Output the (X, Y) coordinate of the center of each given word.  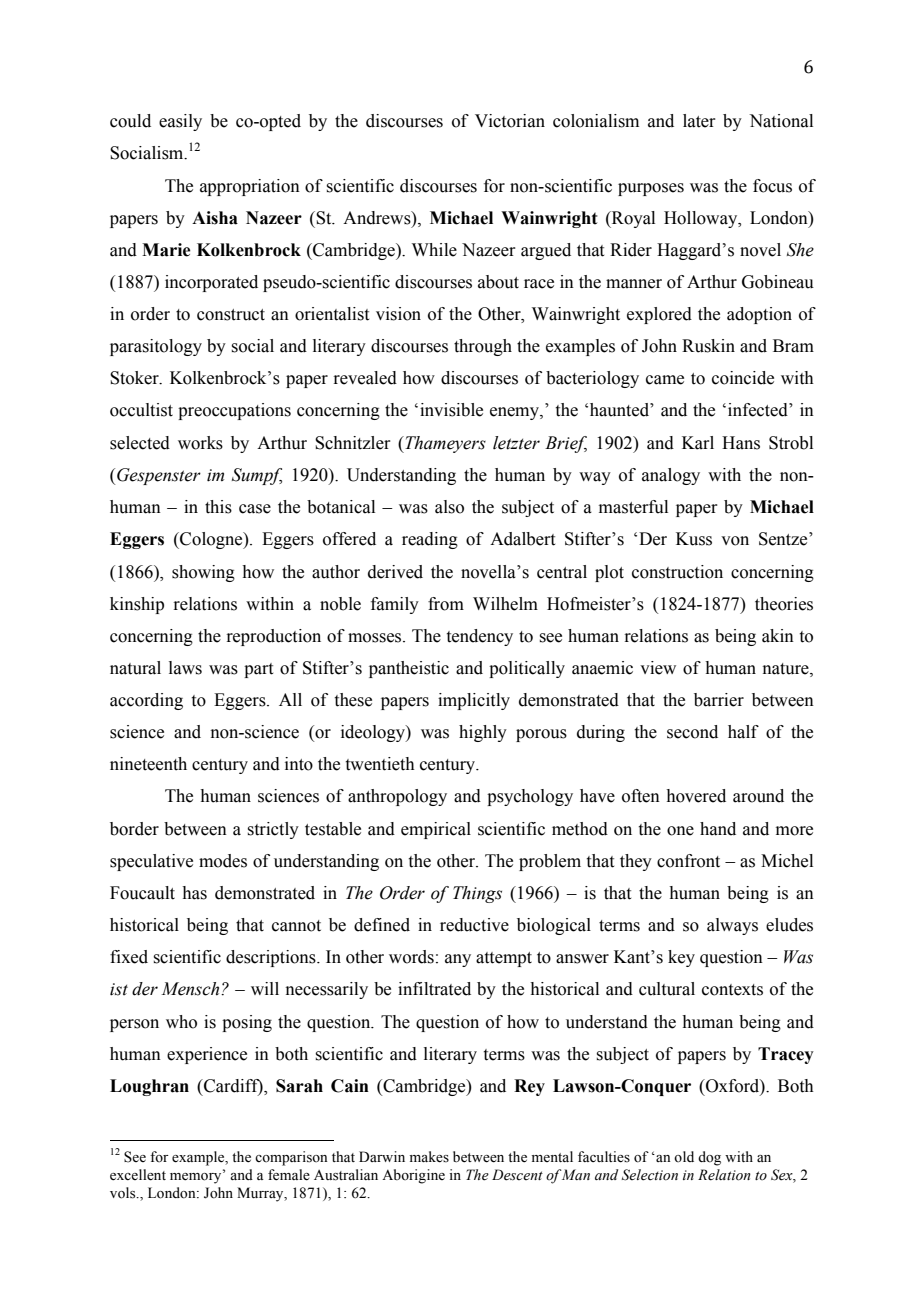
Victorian (510, 121)
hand (718, 829)
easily (180, 122)
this (218, 507)
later (699, 121)
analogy (671, 476)
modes (223, 861)
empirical (436, 830)
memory (197, 1178)
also (449, 507)
